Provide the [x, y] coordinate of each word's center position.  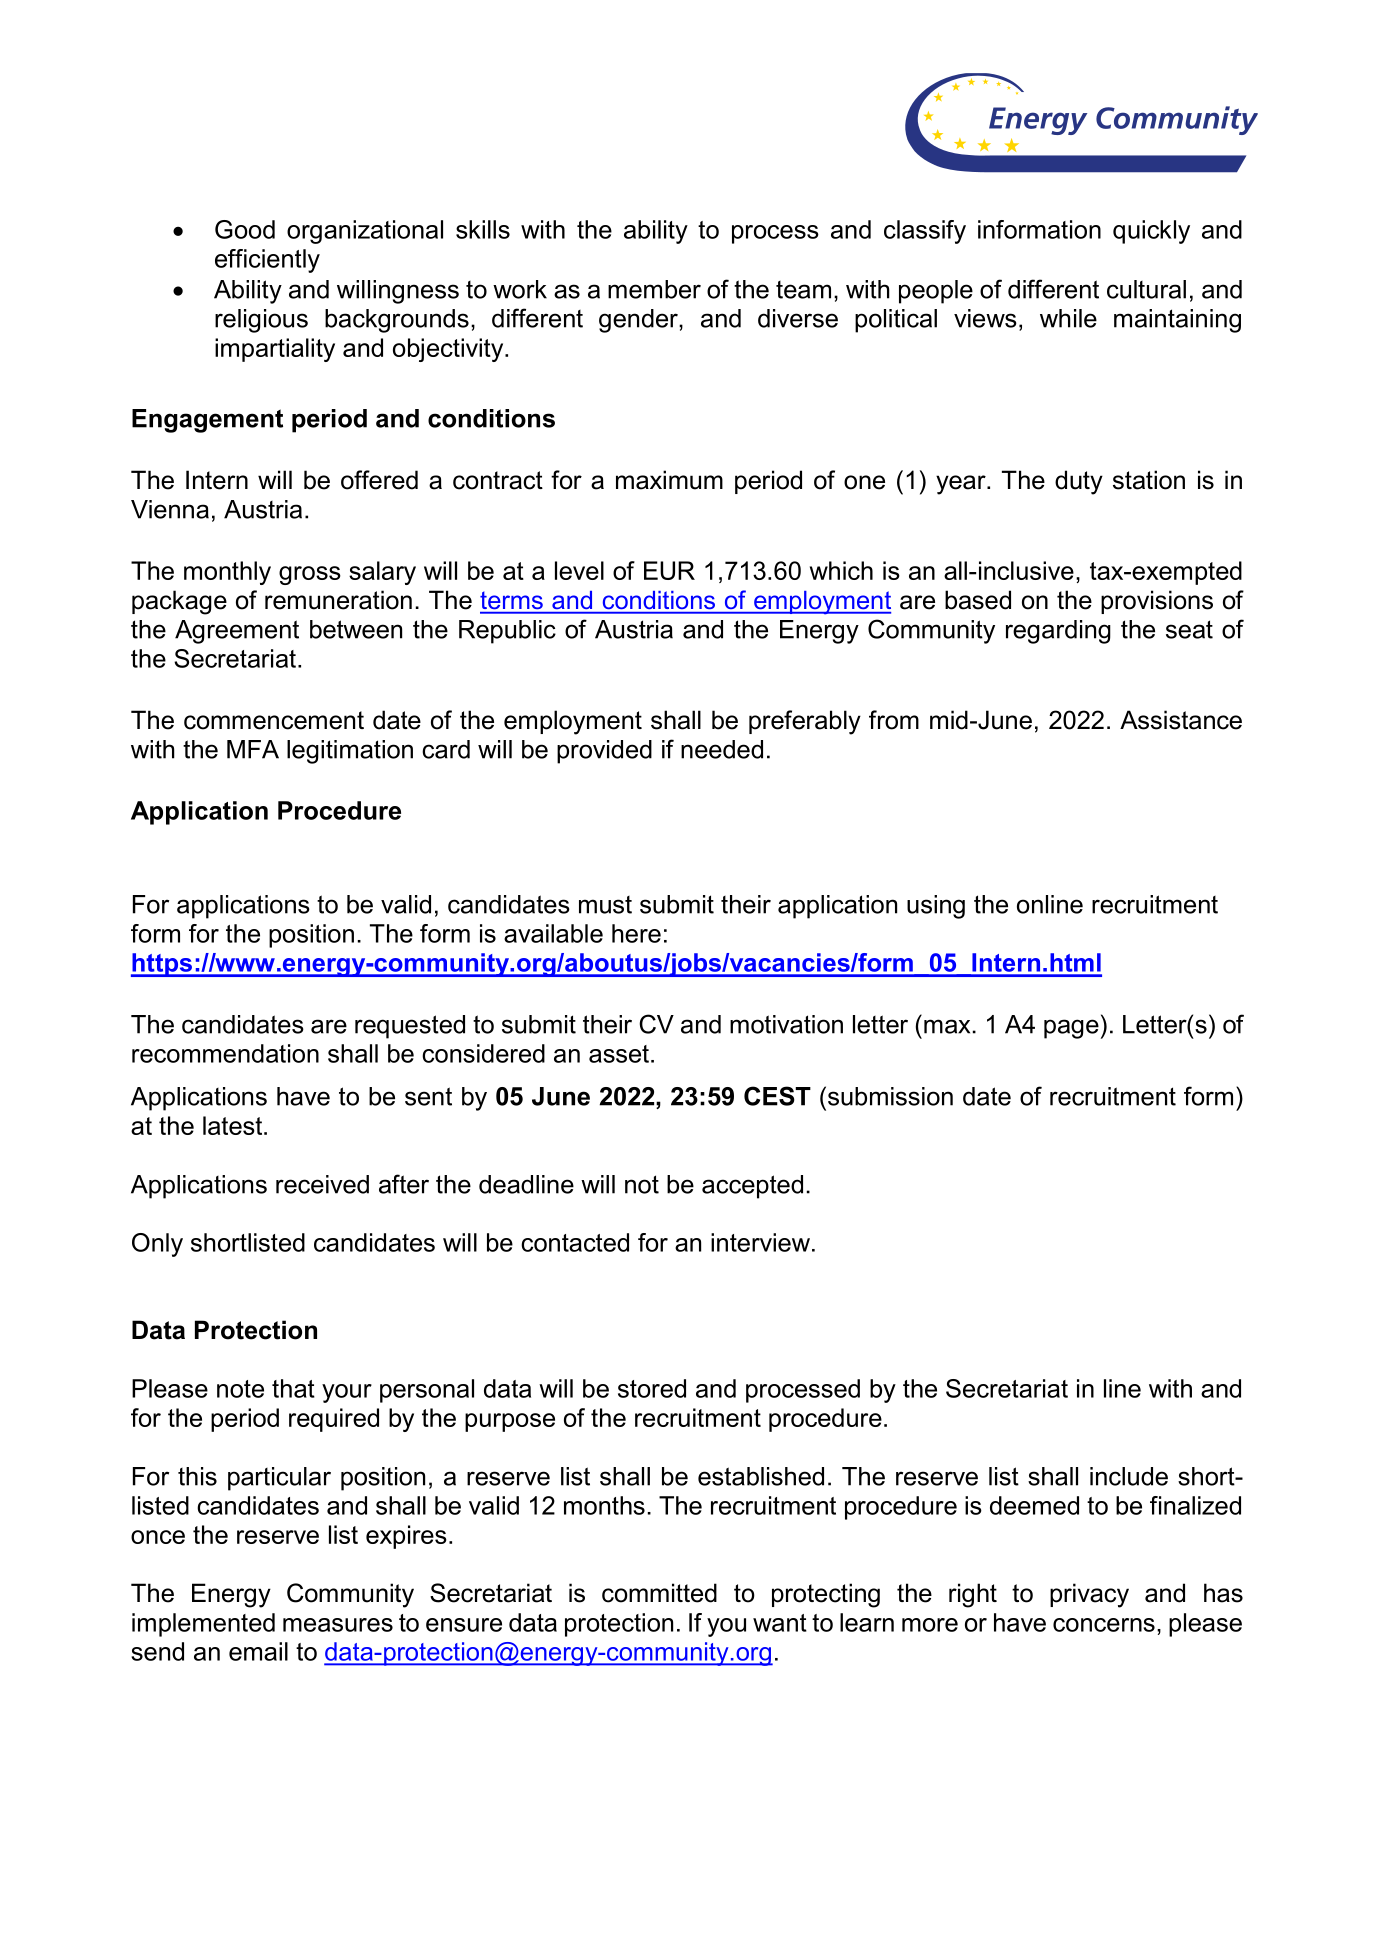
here [636, 933]
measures [338, 1625]
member [654, 289]
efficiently [267, 261]
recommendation [225, 1053]
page [1071, 1029]
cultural [1146, 289]
